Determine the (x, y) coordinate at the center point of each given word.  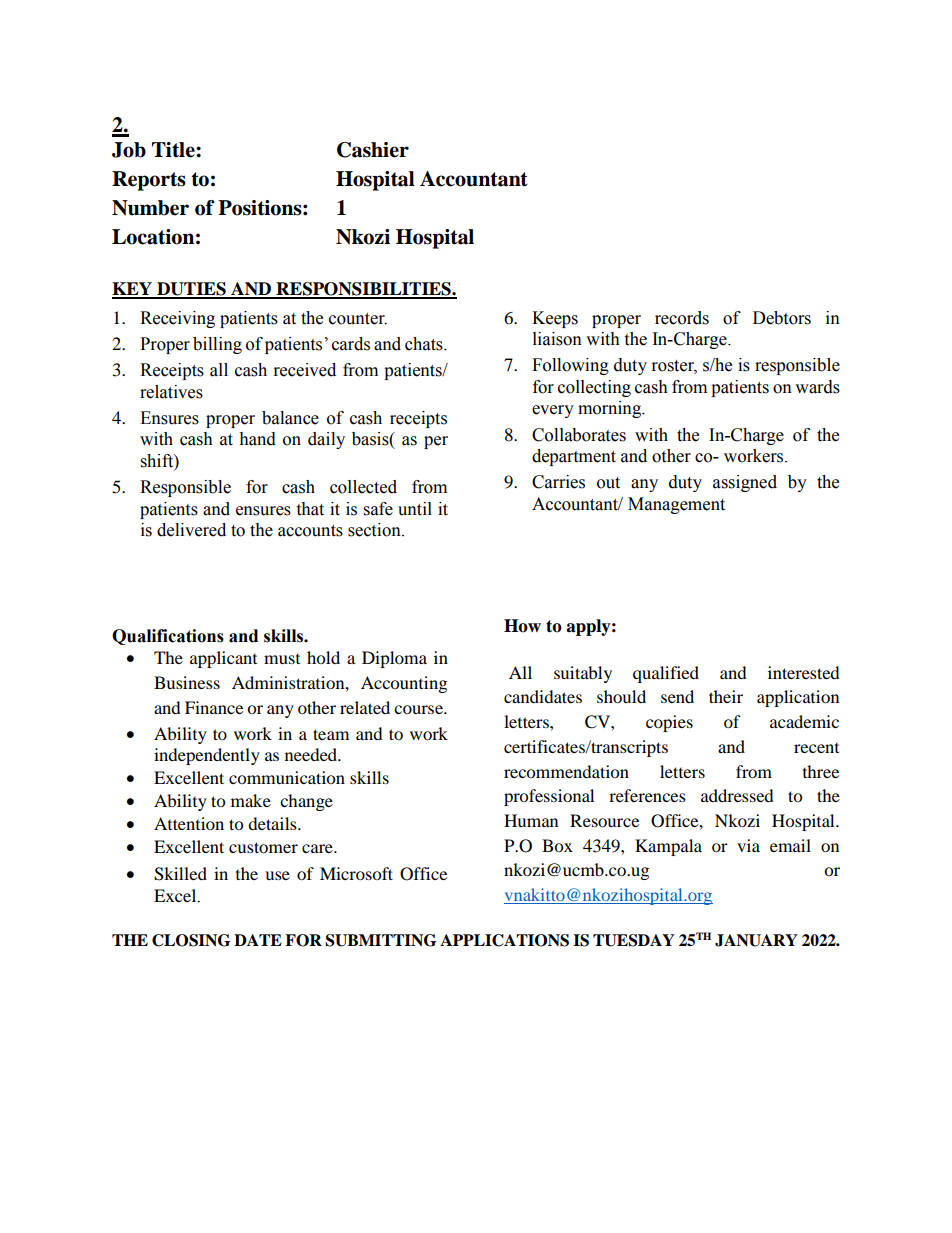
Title (174, 150)
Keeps (555, 319)
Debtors (782, 318)
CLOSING (191, 940)
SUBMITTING (381, 940)
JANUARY (756, 940)
